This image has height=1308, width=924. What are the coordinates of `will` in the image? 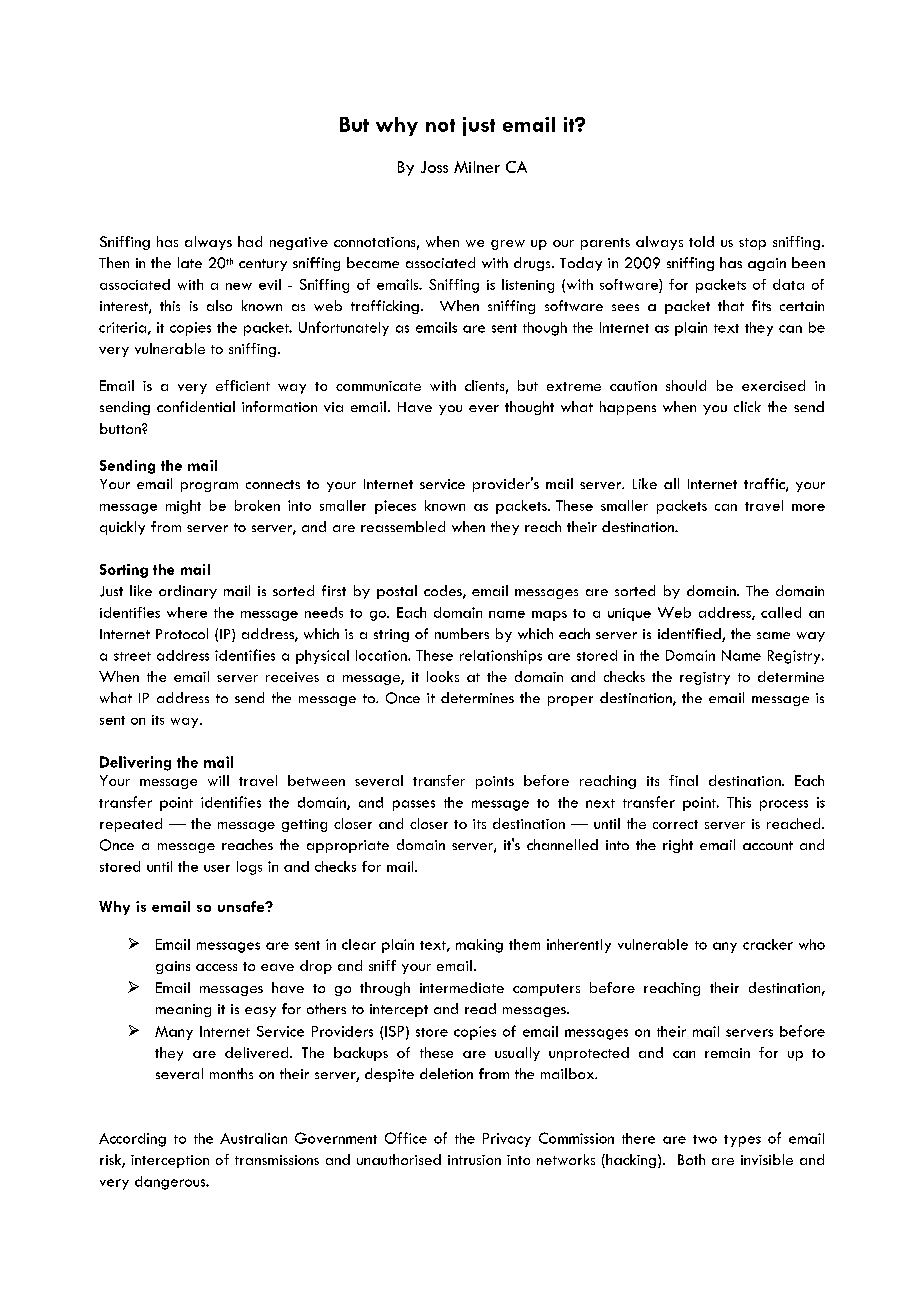 It's located at (218, 780).
